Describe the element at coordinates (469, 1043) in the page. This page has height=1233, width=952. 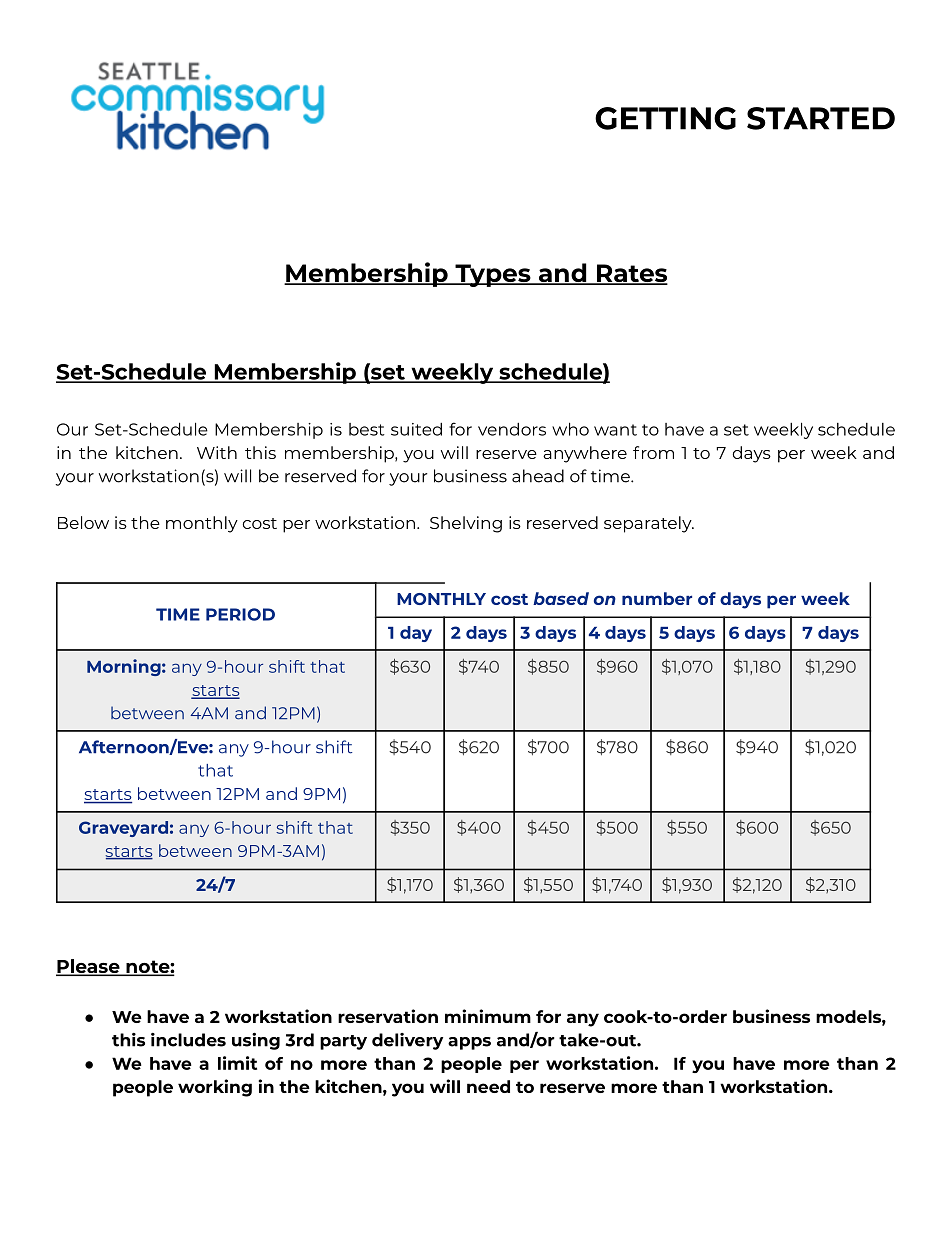
I see `apps` at that location.
